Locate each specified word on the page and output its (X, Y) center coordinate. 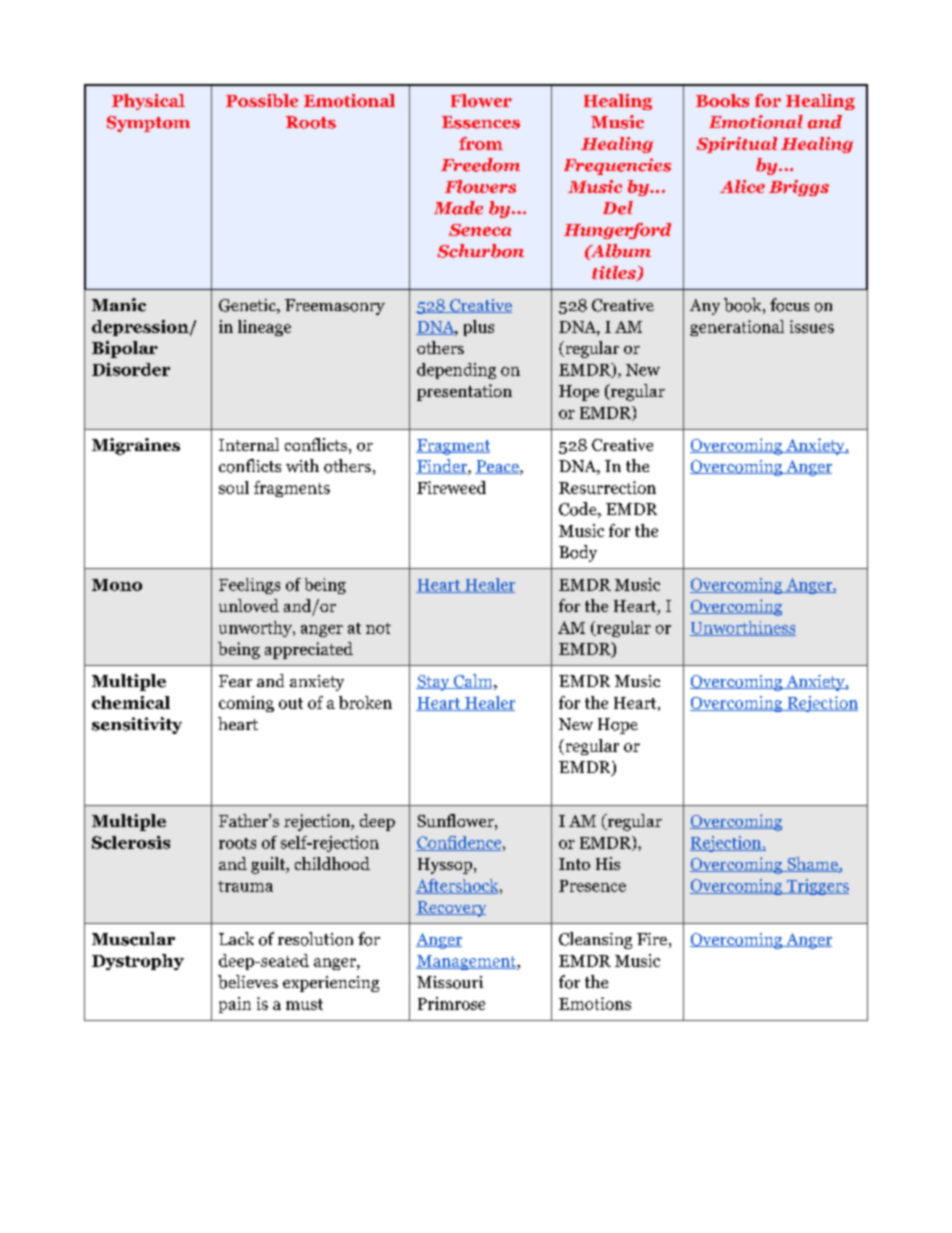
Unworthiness (743, 628)
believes (248, 982)
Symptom (148, 124)
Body (578, 553)
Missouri (450, 982)
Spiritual (737, 145)
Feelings (249, 586)
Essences (481, 122)
